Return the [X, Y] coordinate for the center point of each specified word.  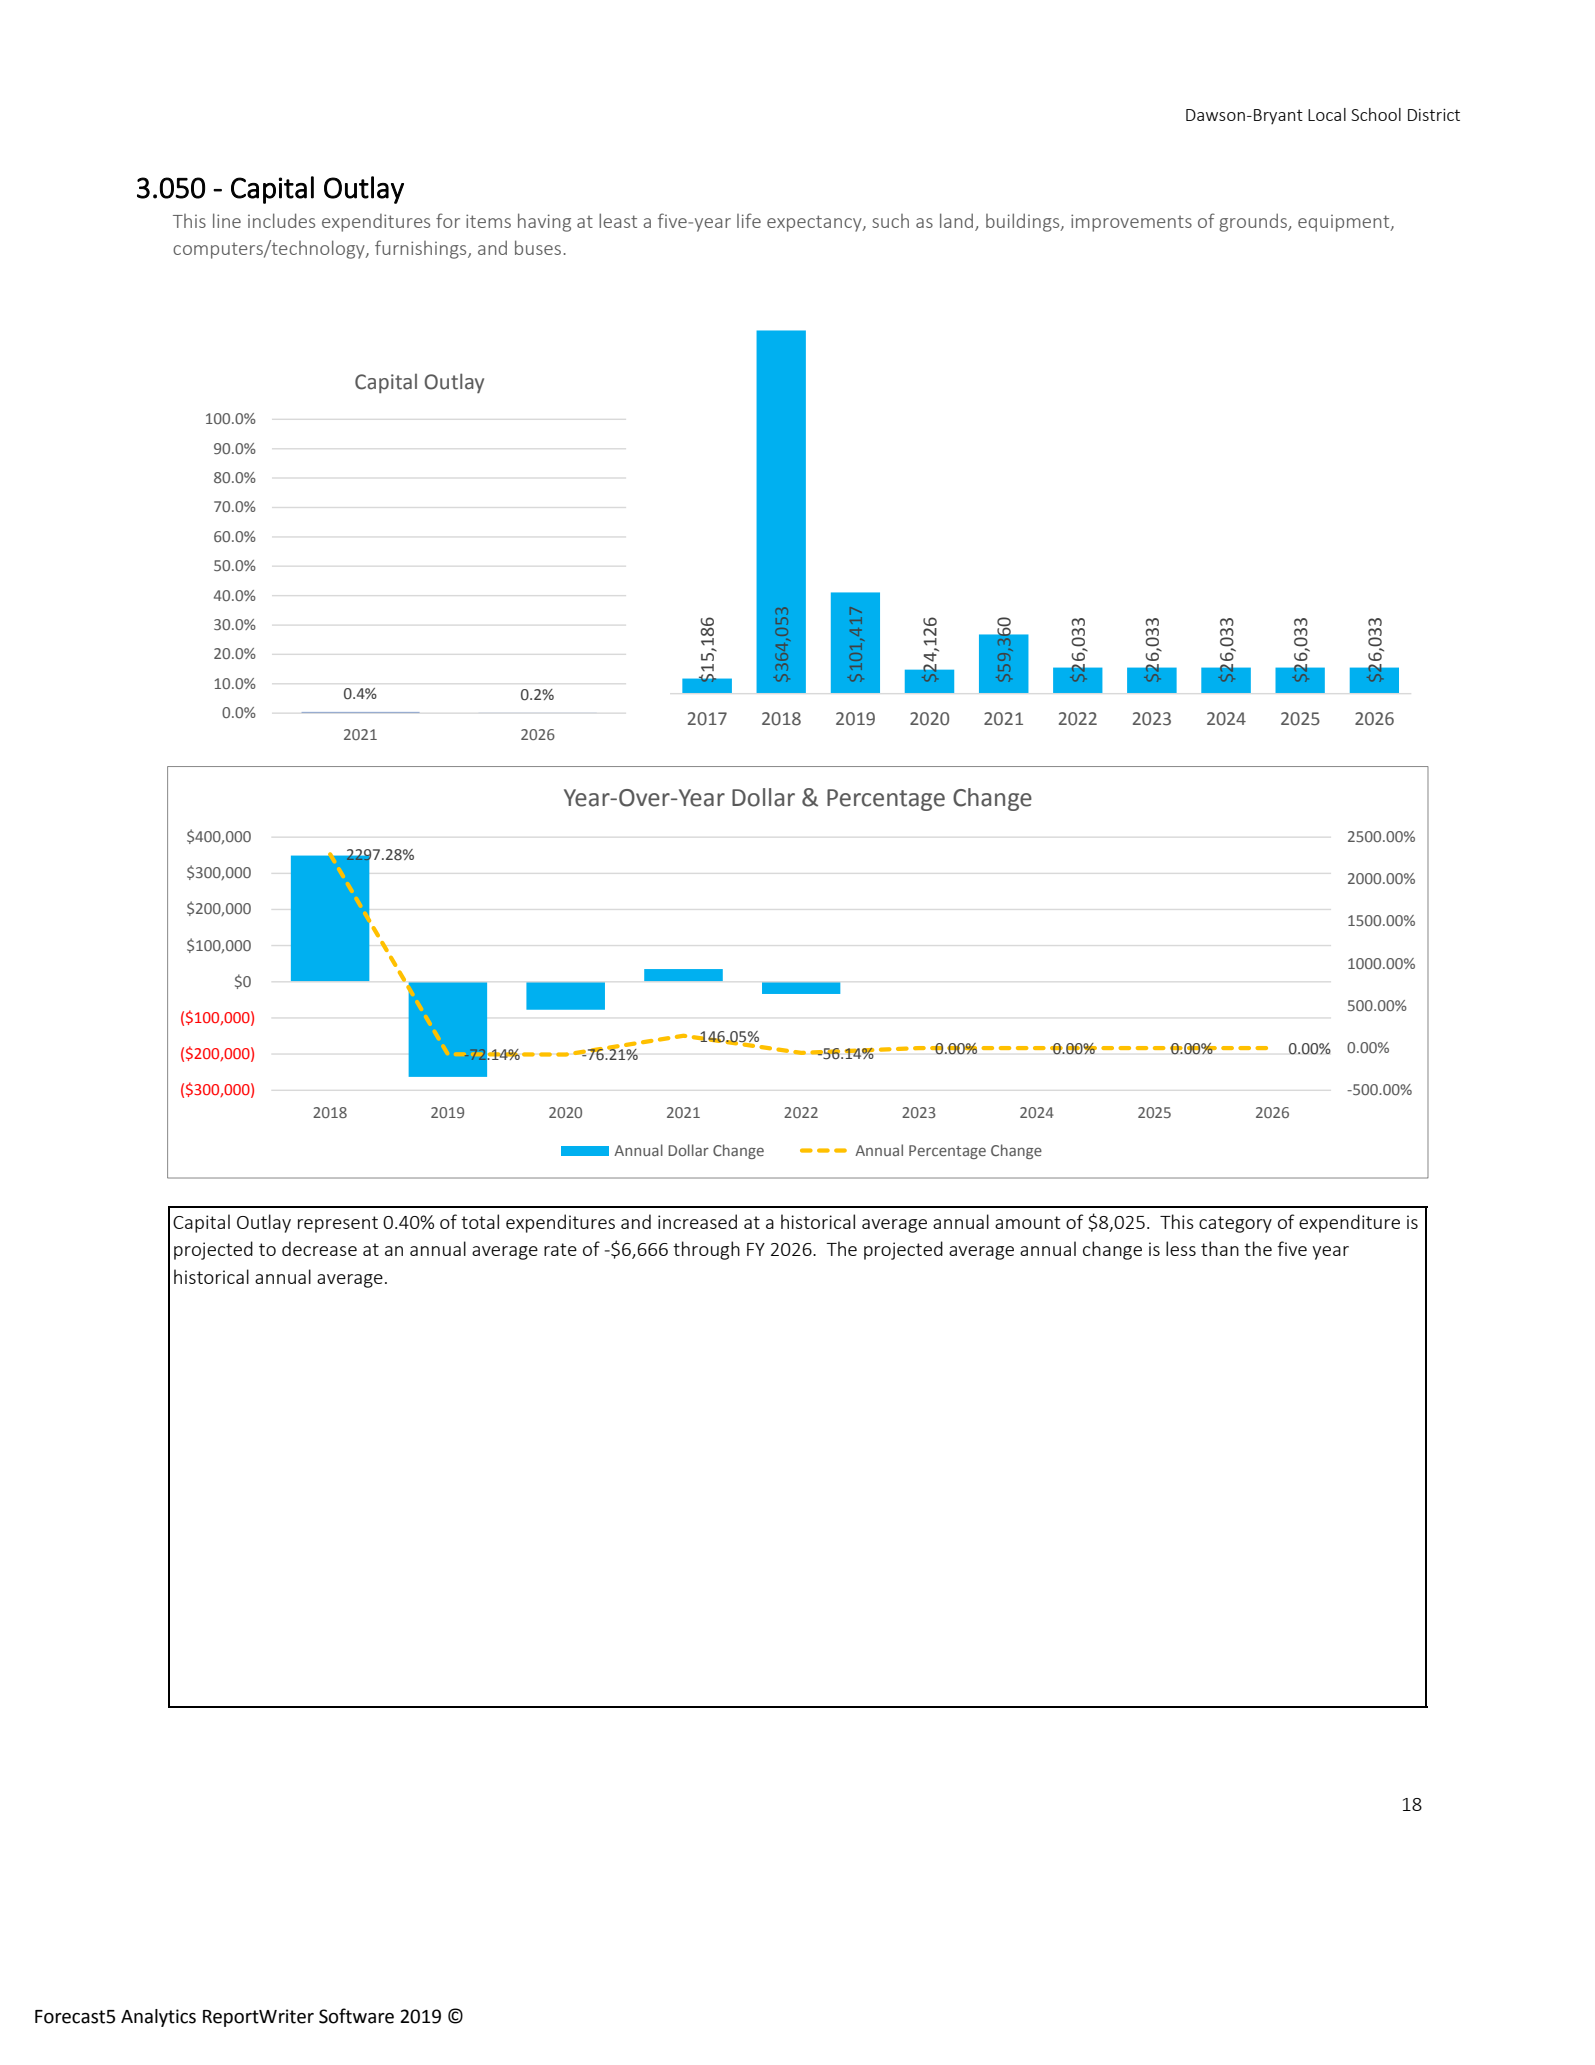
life [749, 220]
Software [356, 2016]
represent [338, 1224]
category [1235, 1224]
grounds [1254, 222]
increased [697, 1221]
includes [281, 220]
